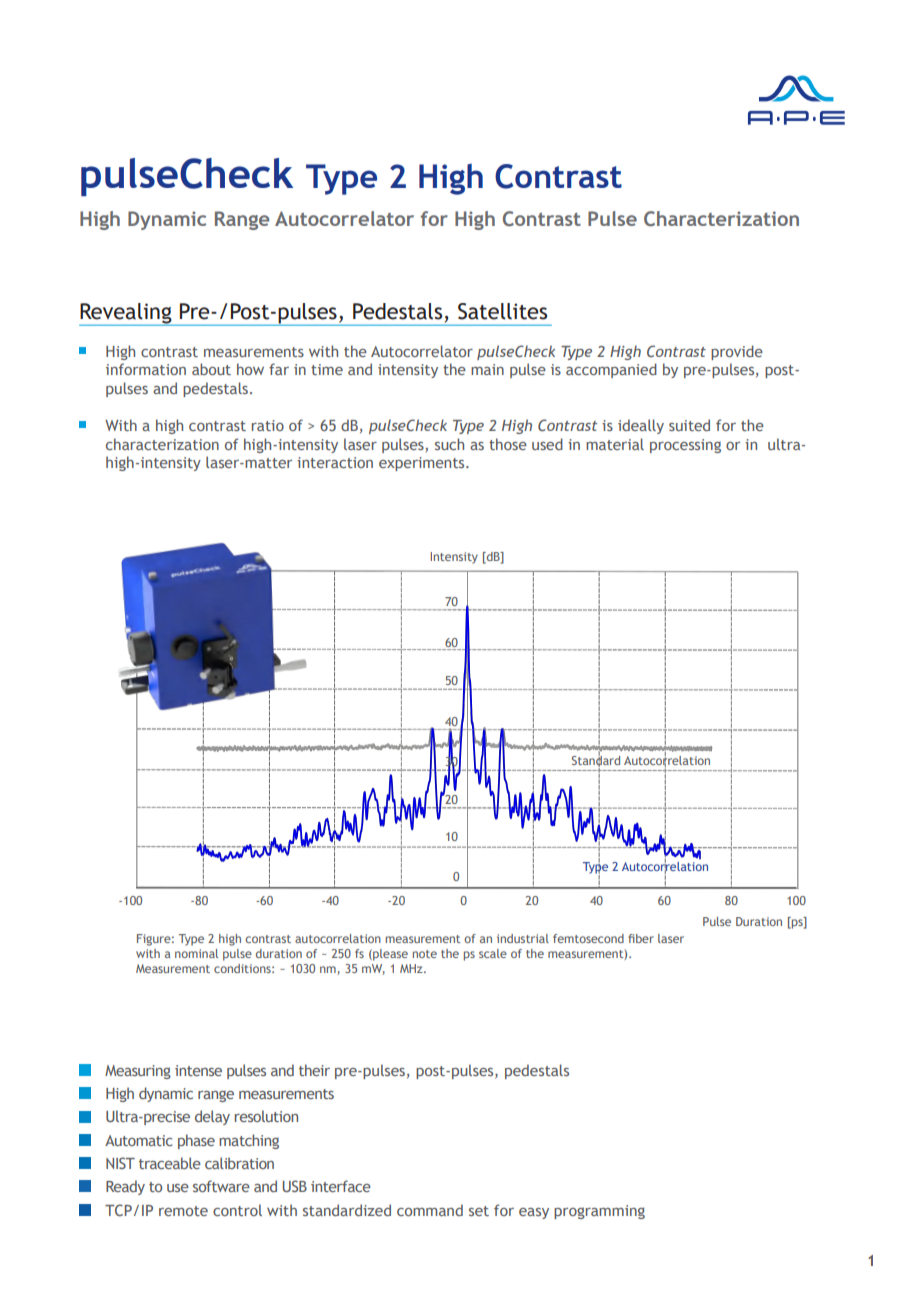 The image size is (924, 1308). Describe the element at coordinates (221, 1186) in the image. I see `software` at that location.
